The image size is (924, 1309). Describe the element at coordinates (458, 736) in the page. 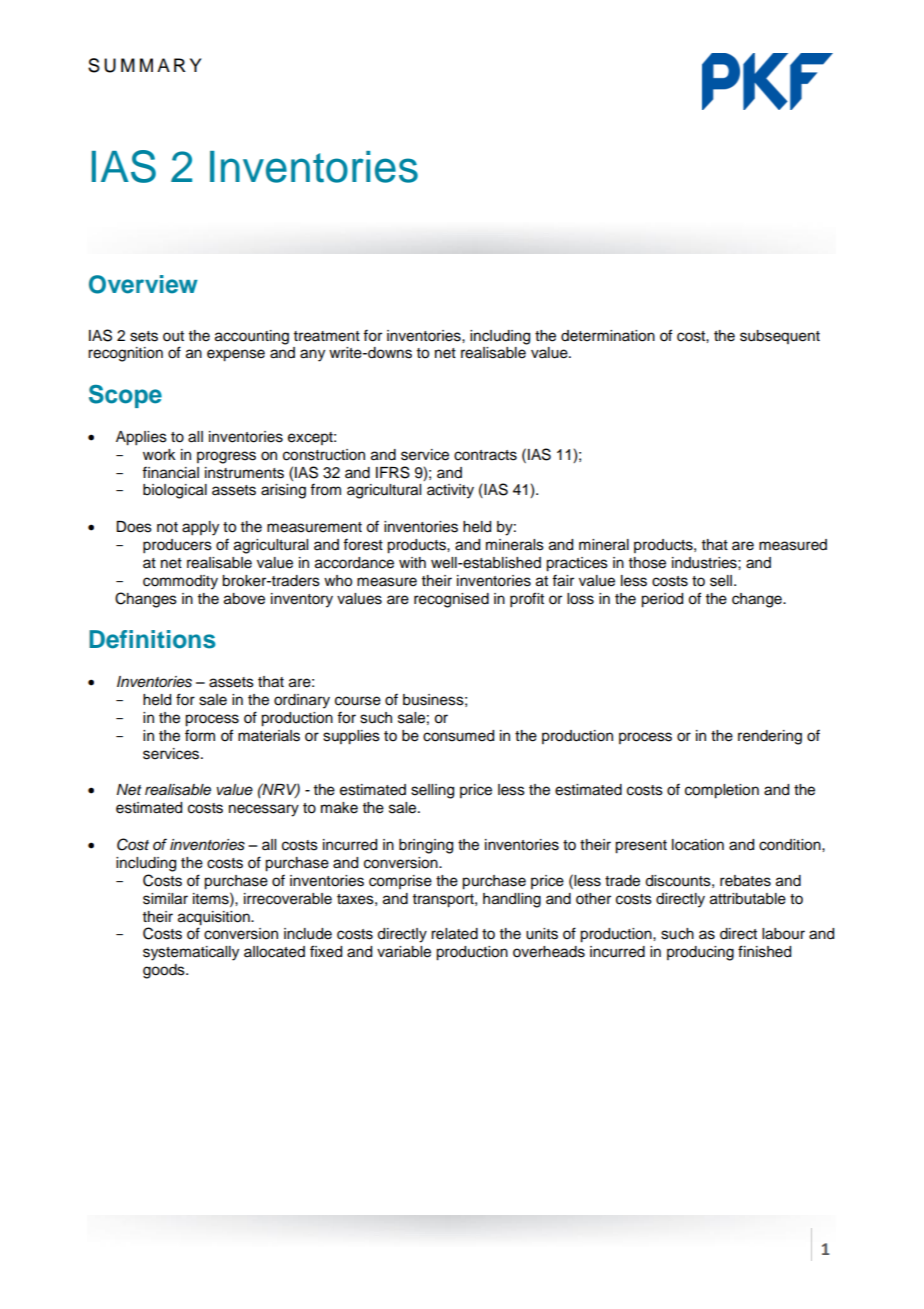

I see `consumed` at that location.
